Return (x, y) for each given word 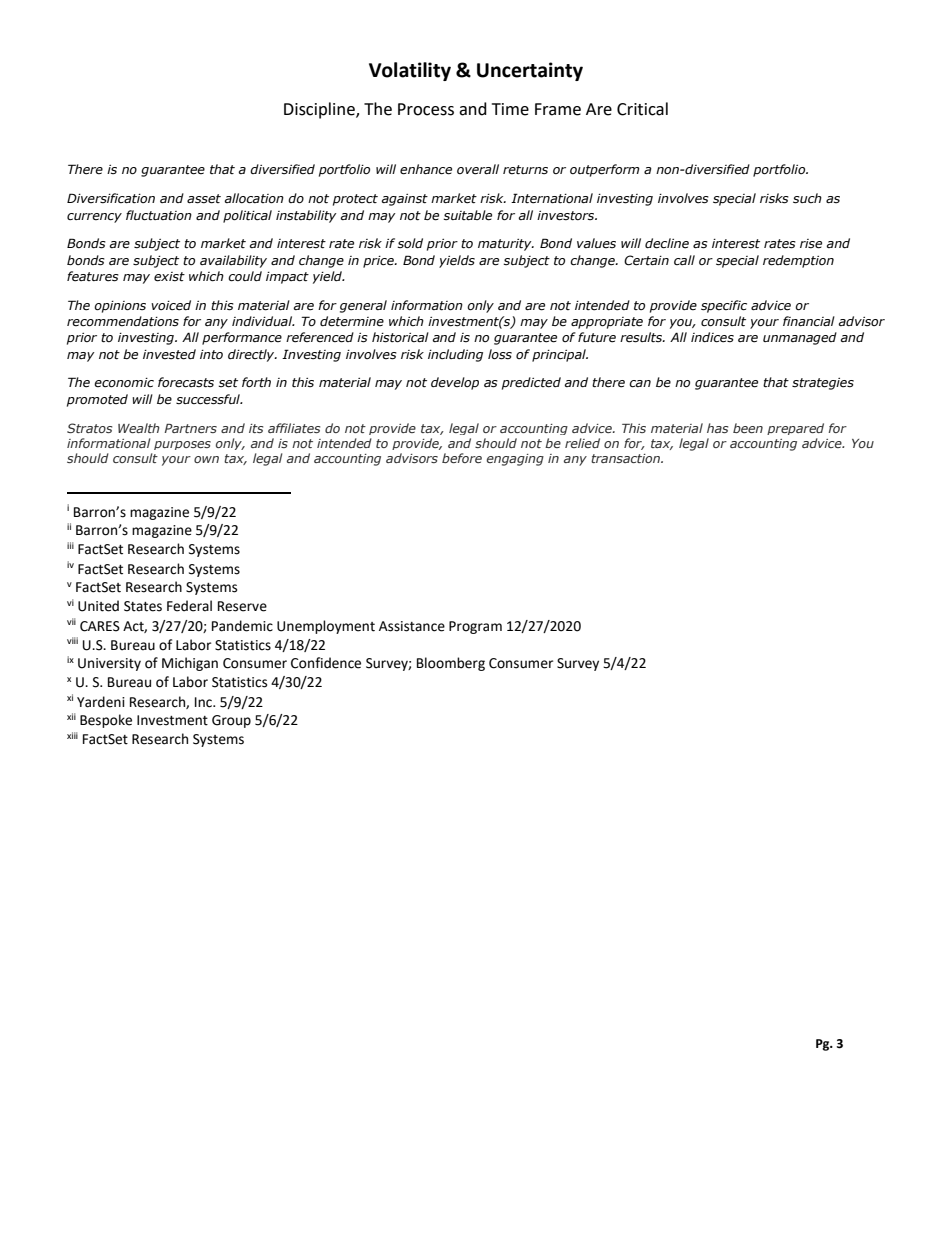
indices (712, 337)
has (717, 428)
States (143, 606)
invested (169, 354)
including (455, 355)
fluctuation (159, 215)
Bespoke (106, 721)
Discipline (320, 110)
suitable (467, 215)
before (462, 458)
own (206, 459)
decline (667, 243)
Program (475, 627)
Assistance (412, 626)
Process (426, 109)
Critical (642, 109)
